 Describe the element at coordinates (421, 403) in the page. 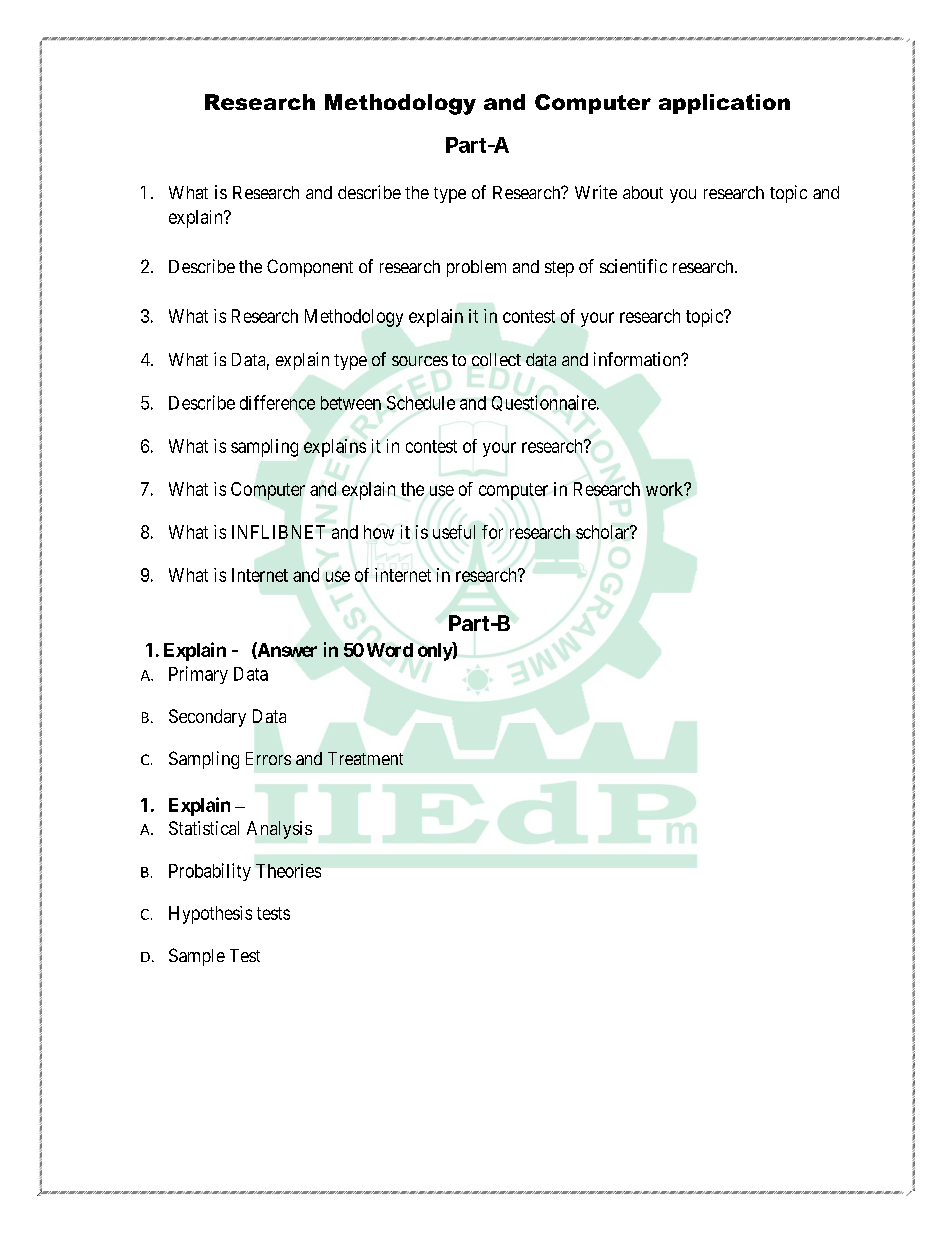

I see `Schedule` at that location.
